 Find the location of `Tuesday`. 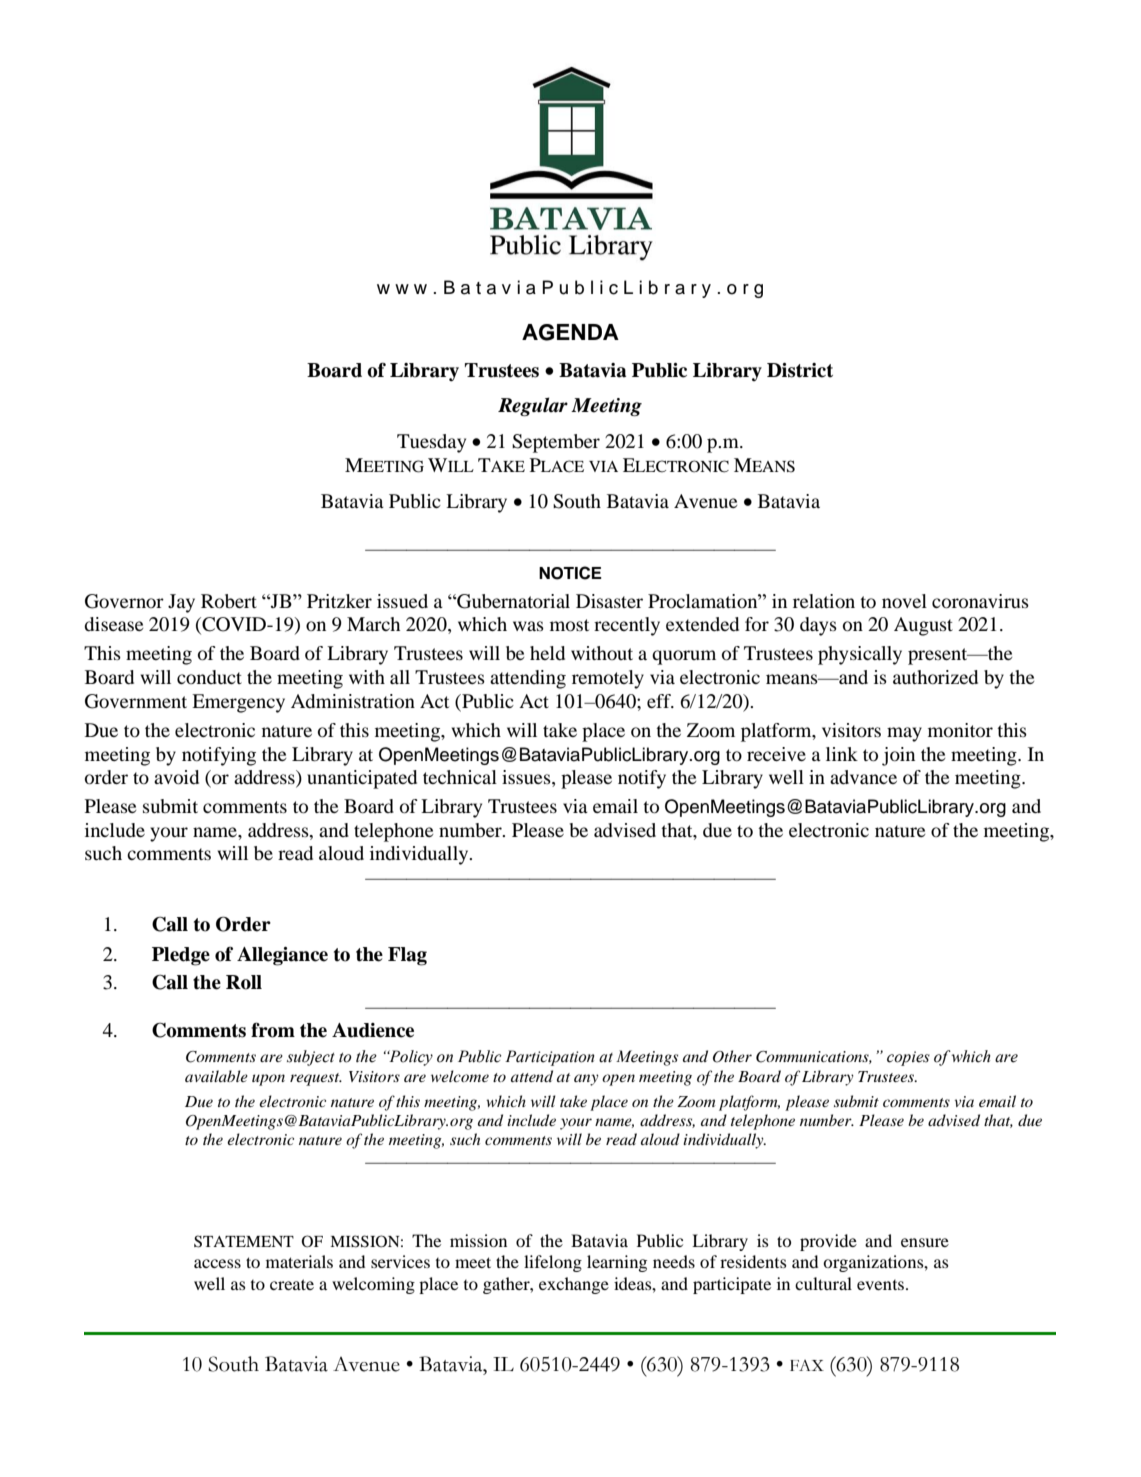

Tuesday is located at coordinates (431, 443).
